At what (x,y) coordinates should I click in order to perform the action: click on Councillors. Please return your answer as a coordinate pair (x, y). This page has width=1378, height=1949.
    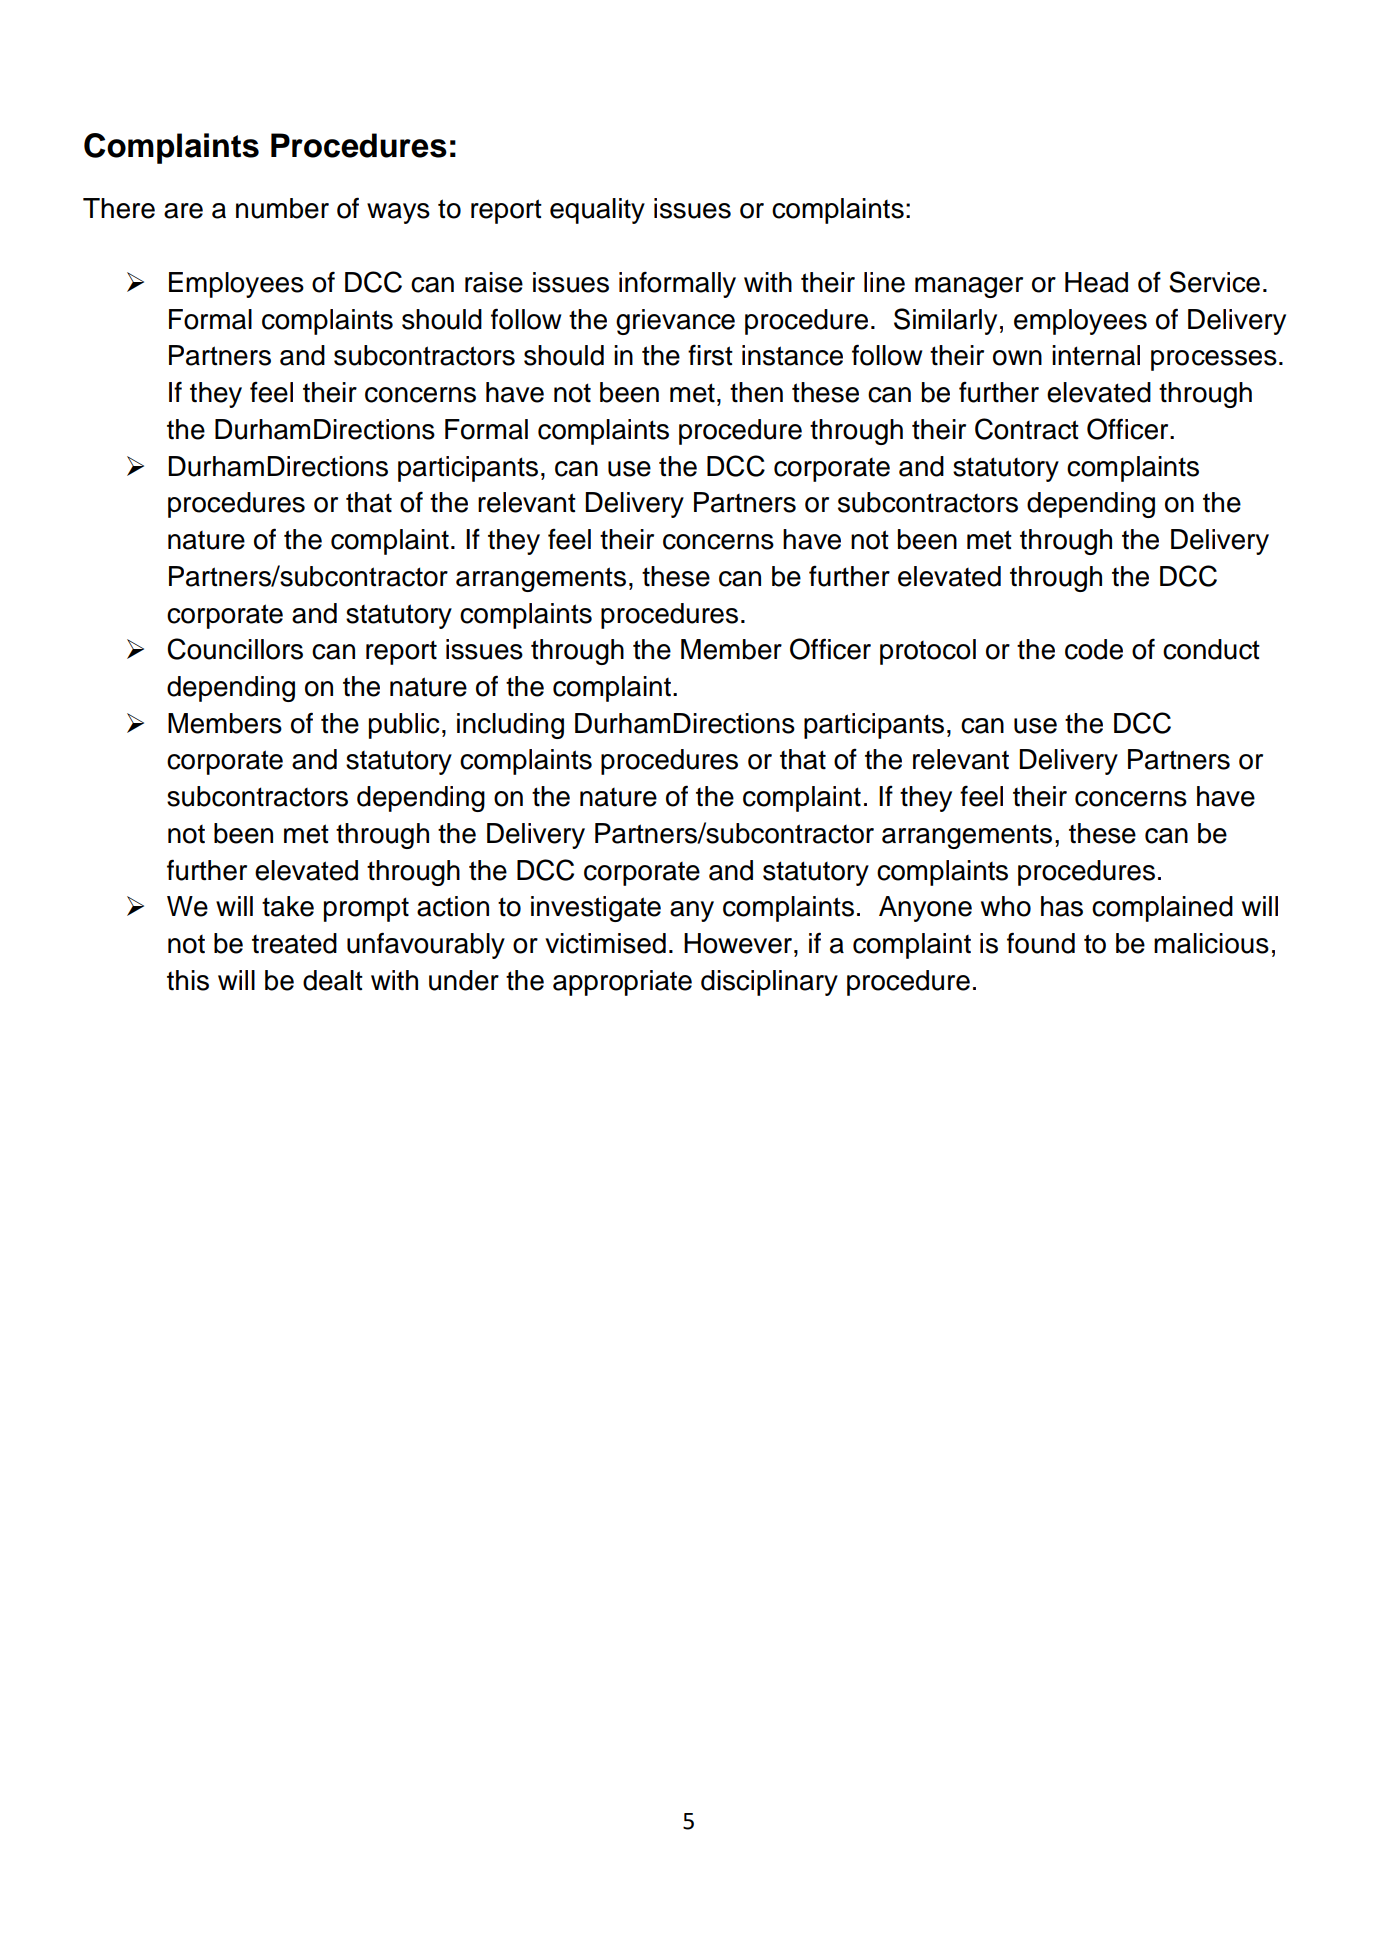
    Looking at the image, I should click on (235, 649).
